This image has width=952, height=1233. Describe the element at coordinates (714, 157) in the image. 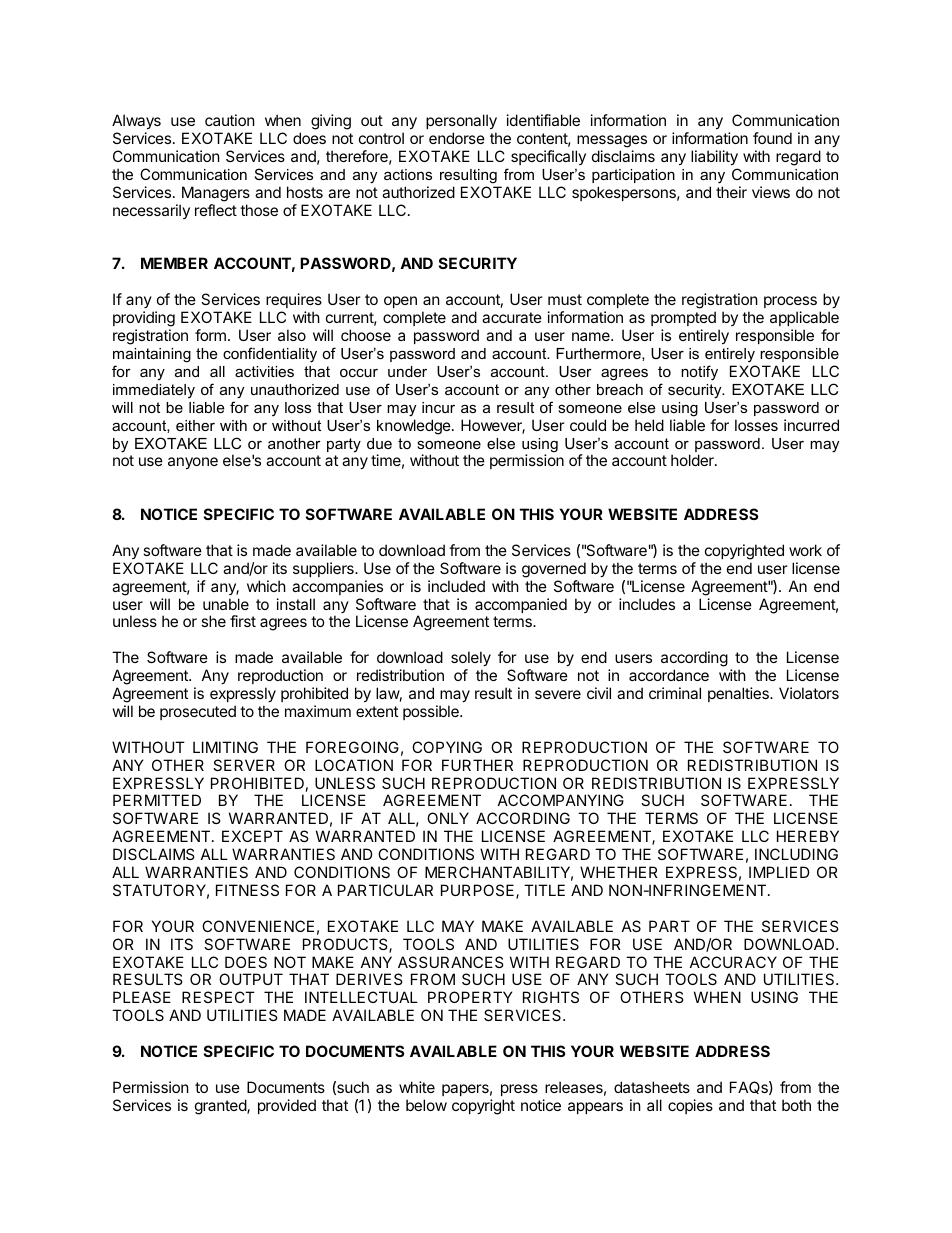

I see `liability` at that location.
